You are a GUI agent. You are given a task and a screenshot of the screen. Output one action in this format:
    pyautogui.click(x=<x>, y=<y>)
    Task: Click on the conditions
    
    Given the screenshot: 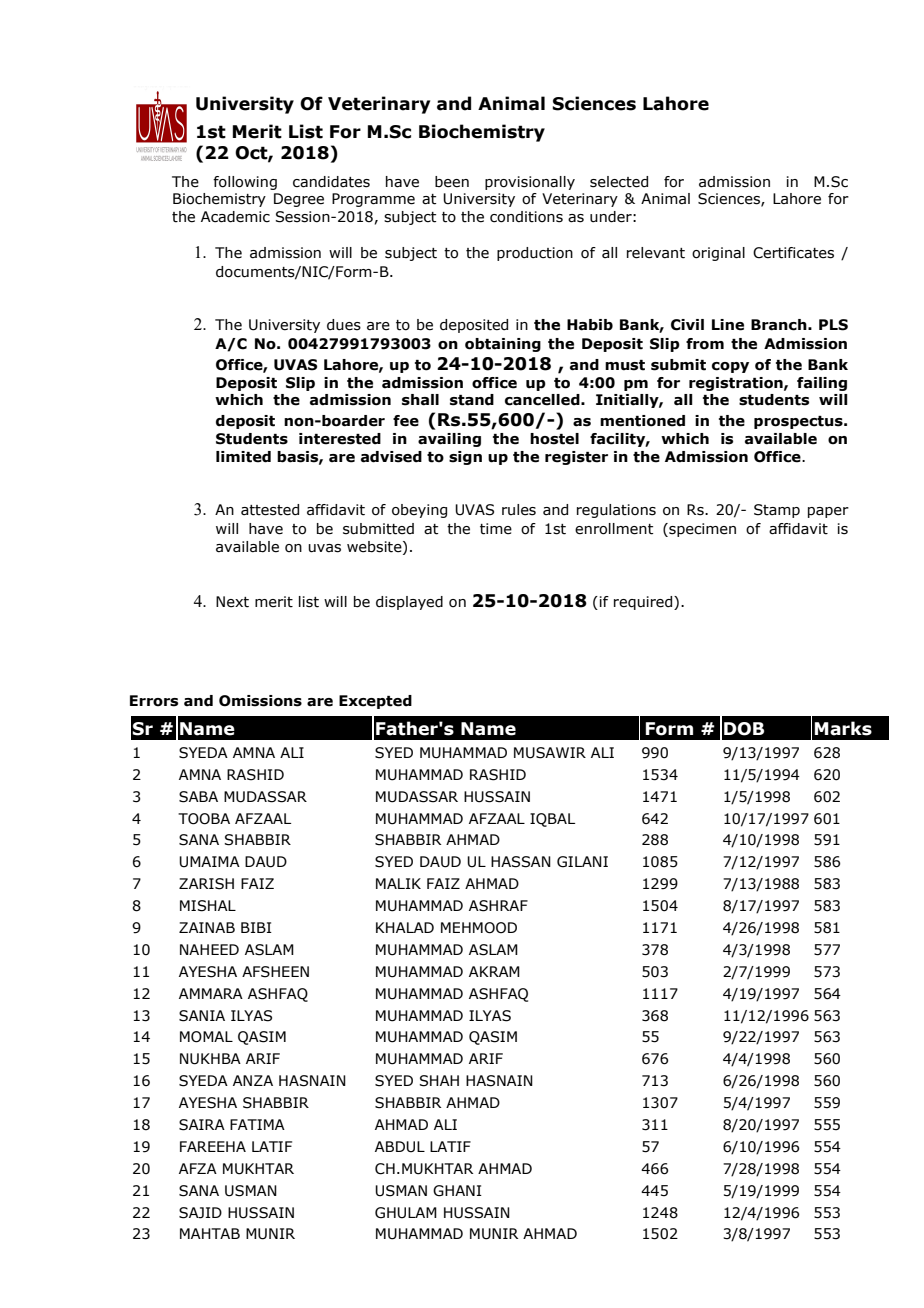 What is the action you would take?
    pyautogui.click(x=526, y=217)
